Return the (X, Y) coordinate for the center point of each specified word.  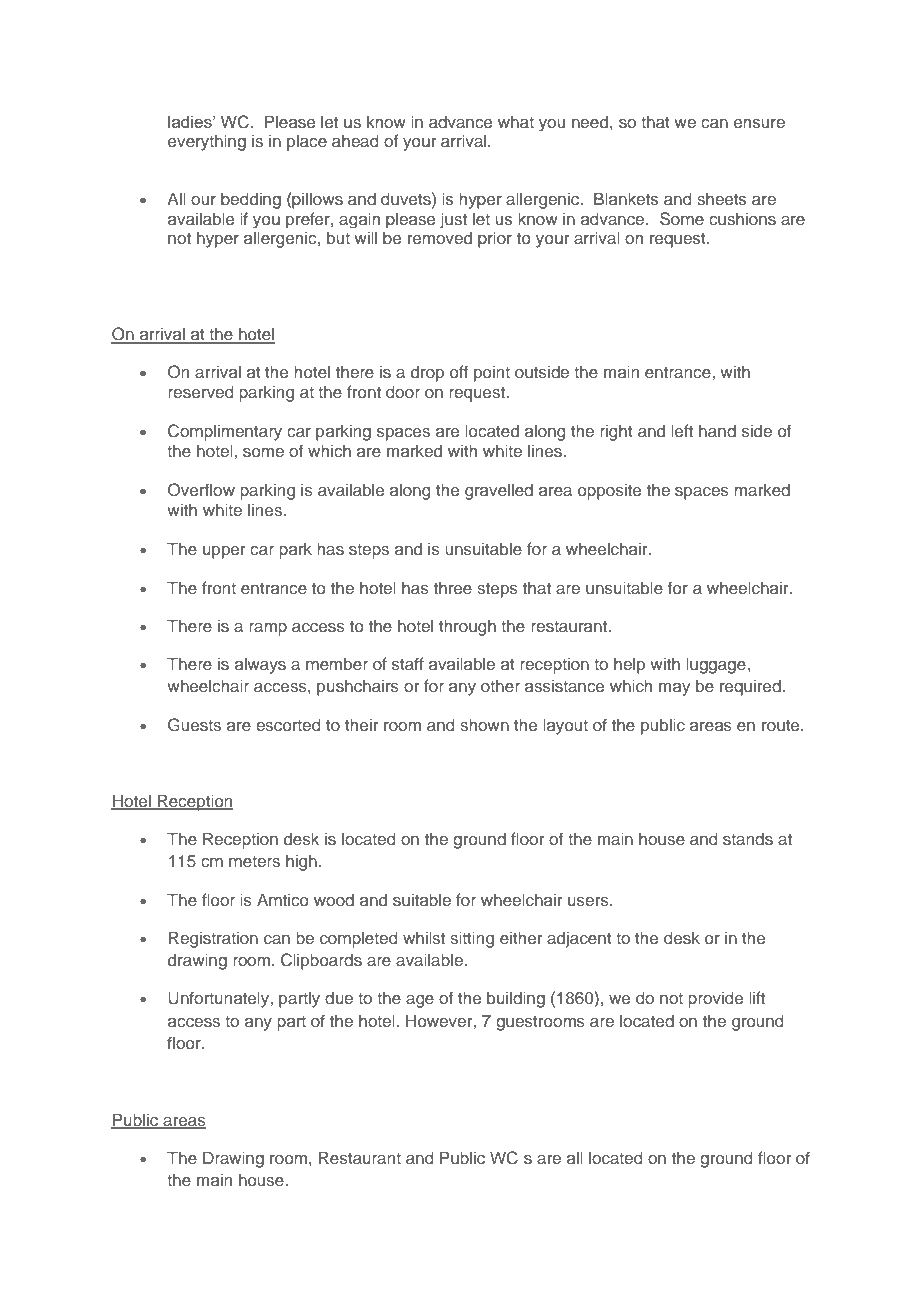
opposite (609, 492)
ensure (759, 123)
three (453, 588)
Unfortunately (218, 999)
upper (224, 552)
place (307, 143)
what (516, 122)
